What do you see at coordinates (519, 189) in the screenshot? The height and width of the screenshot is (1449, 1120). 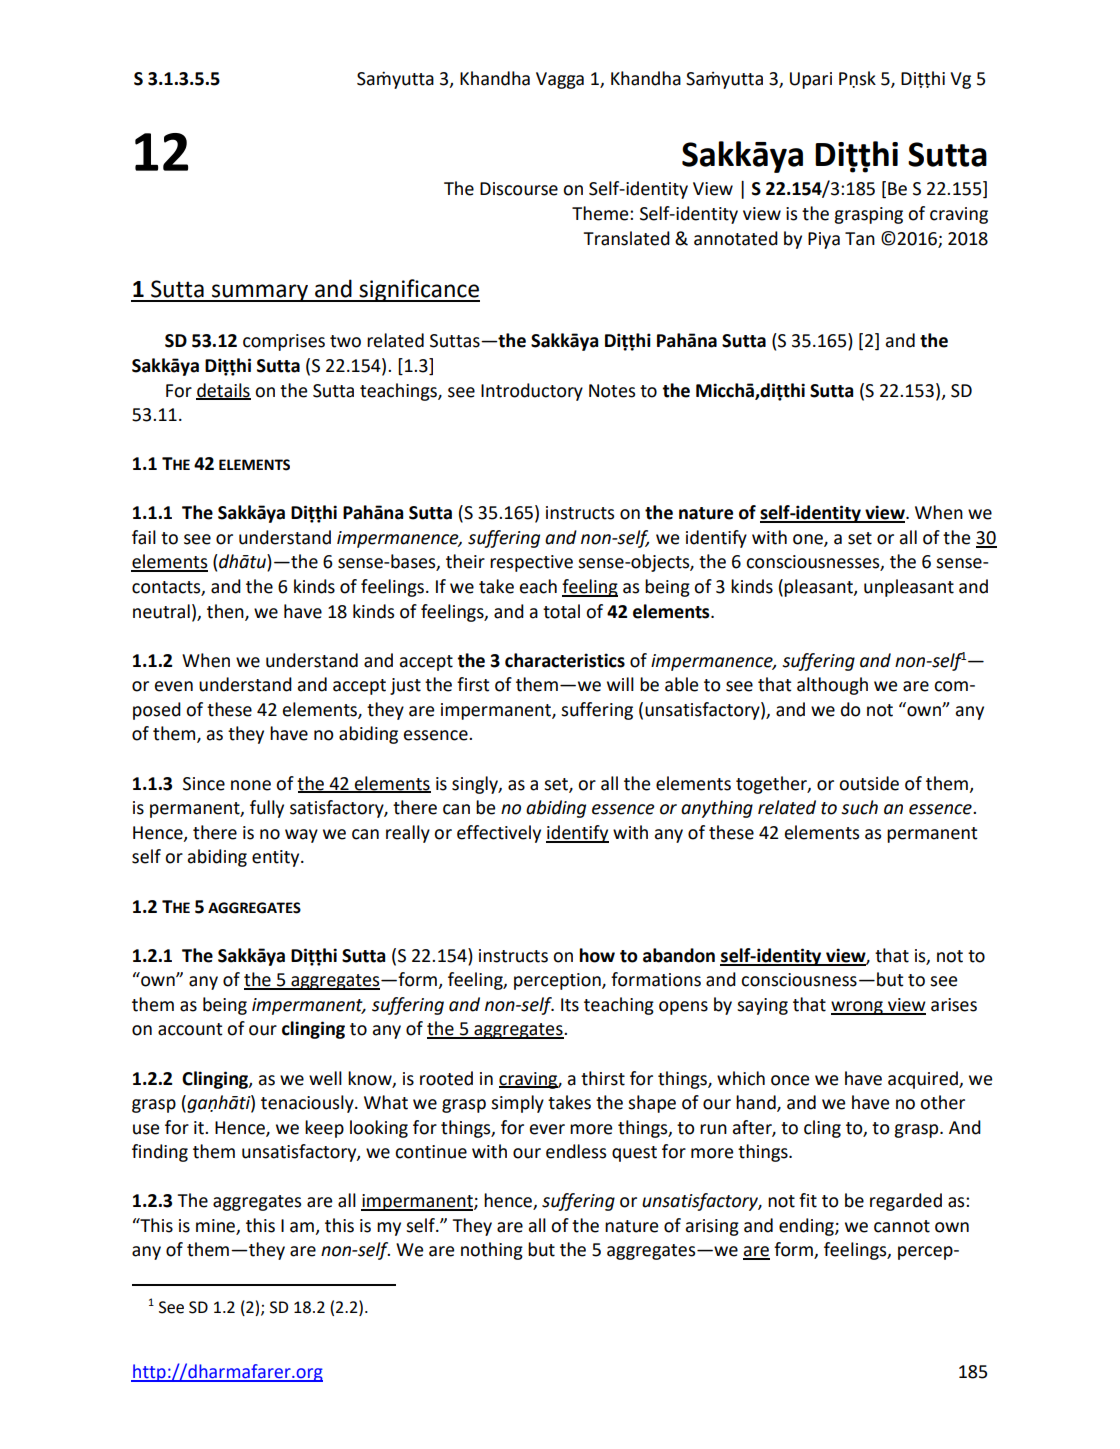 I see `Discourse` at bounding box center [519, 189].
